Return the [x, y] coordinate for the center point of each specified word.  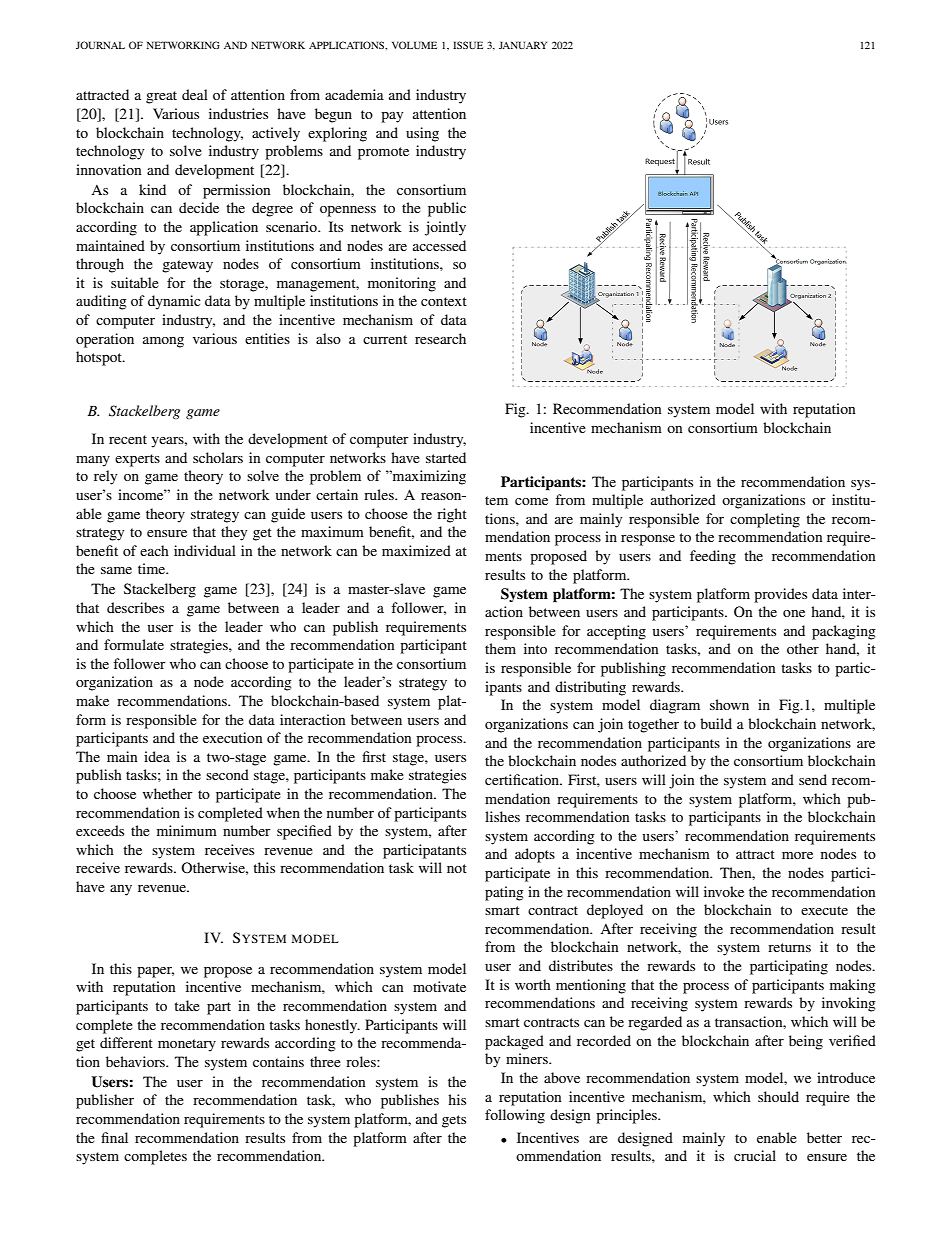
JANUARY [523, 45]
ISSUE [468, 45]
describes [135, 607]
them [500, 648]
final [114, 1137]
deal [195, 94]
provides [780, 595]
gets [454, 1121]
